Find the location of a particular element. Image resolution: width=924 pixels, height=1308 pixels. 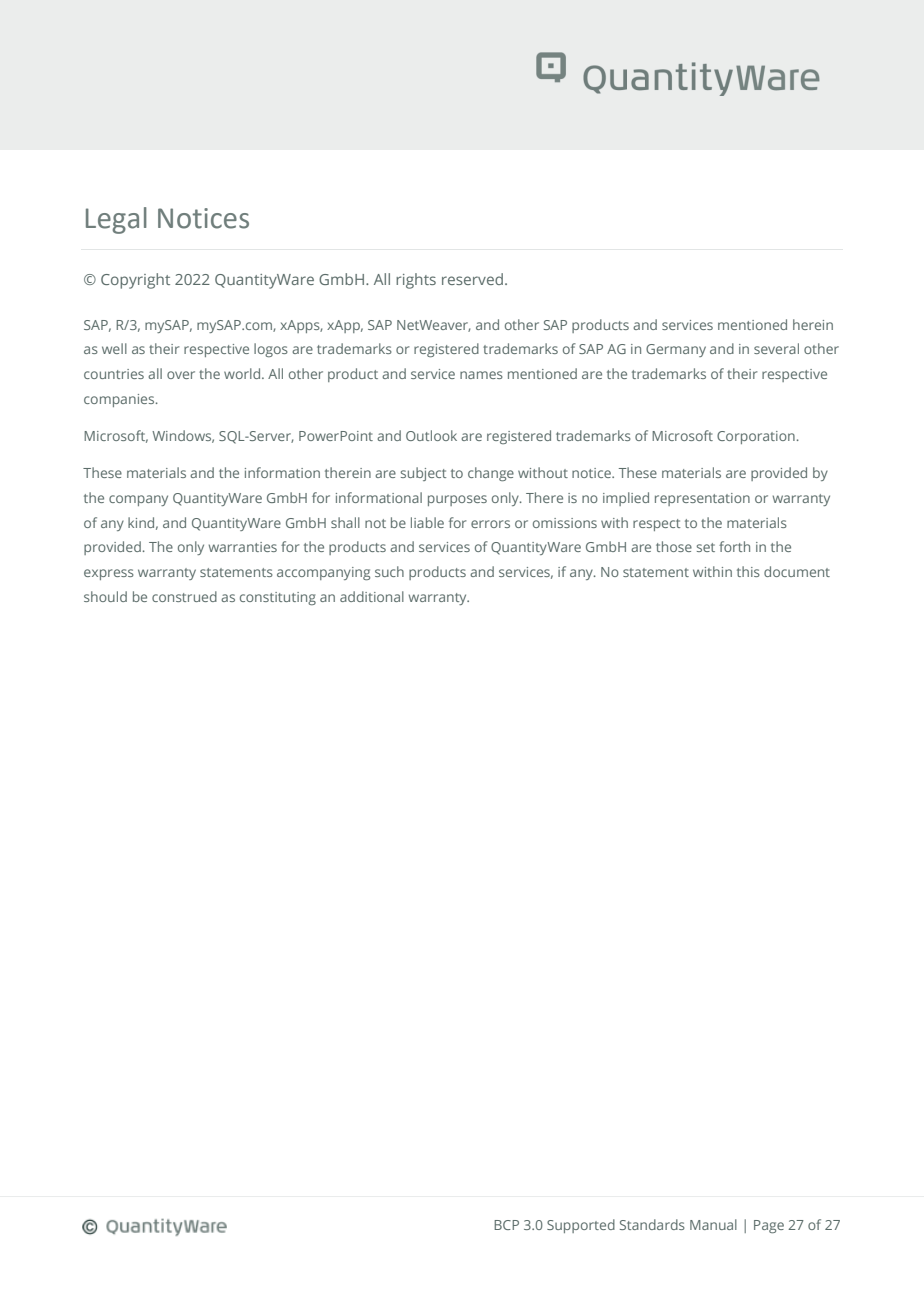

reserved is located at coordinates (472, 279).
